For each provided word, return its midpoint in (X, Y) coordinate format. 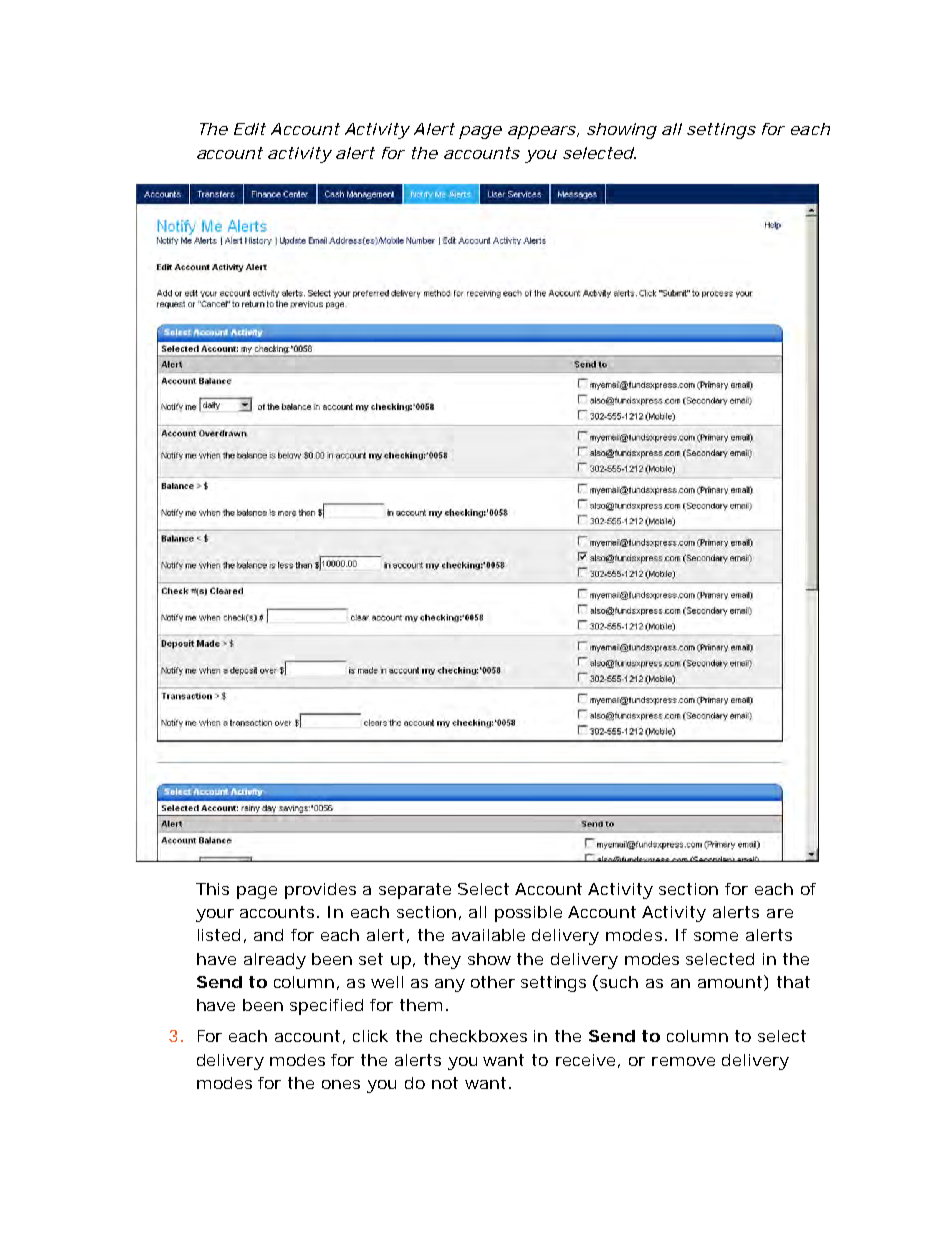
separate (415, 891)
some (716, 936)
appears (543, 132)
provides (320, 891)
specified (326, 1007)
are (780, 913)
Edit (250, 129)
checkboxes (478, 1036)
